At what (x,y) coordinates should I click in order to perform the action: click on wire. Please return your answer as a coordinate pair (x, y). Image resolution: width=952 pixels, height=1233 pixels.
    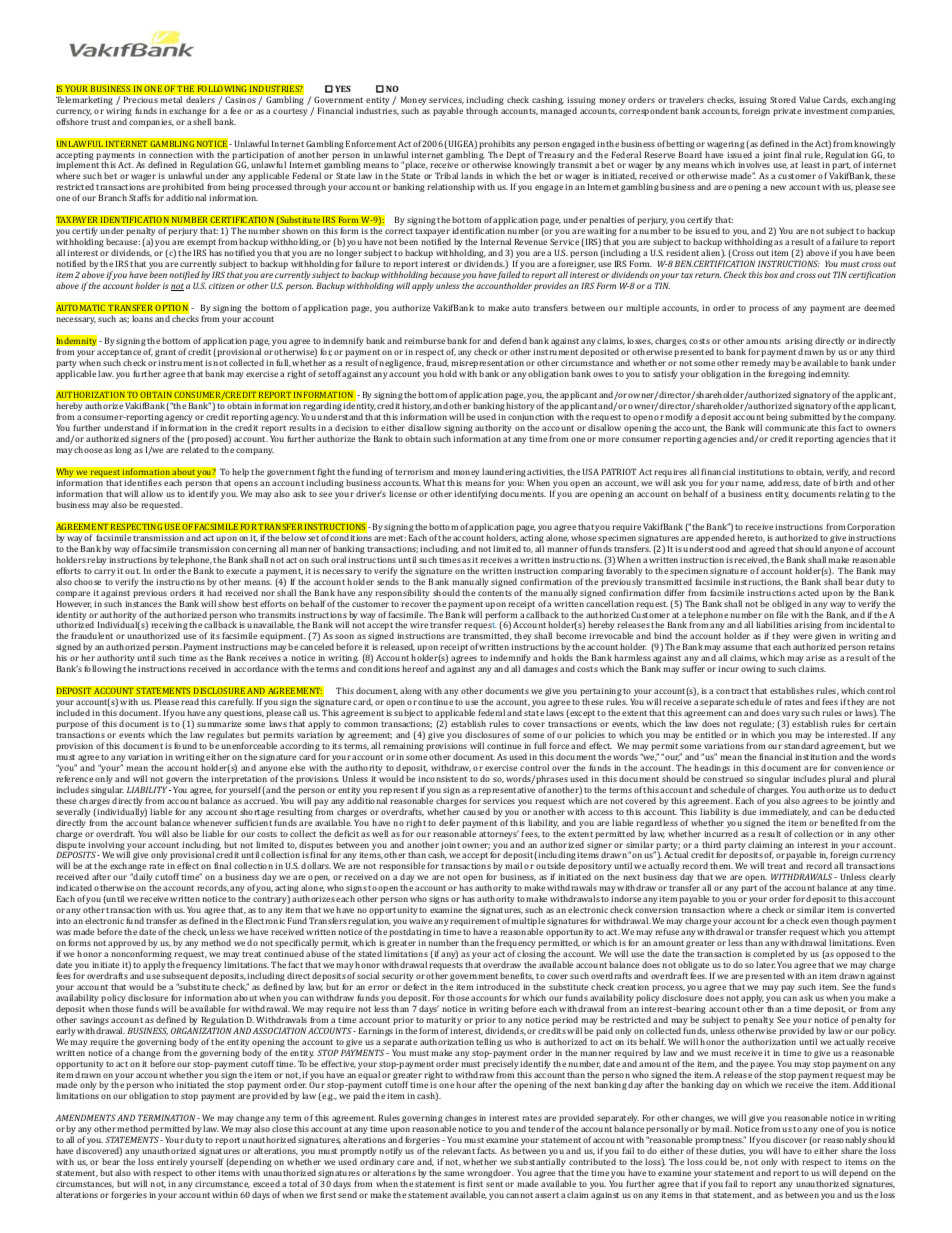
    Looking at the image, I should click on (419, 625).
